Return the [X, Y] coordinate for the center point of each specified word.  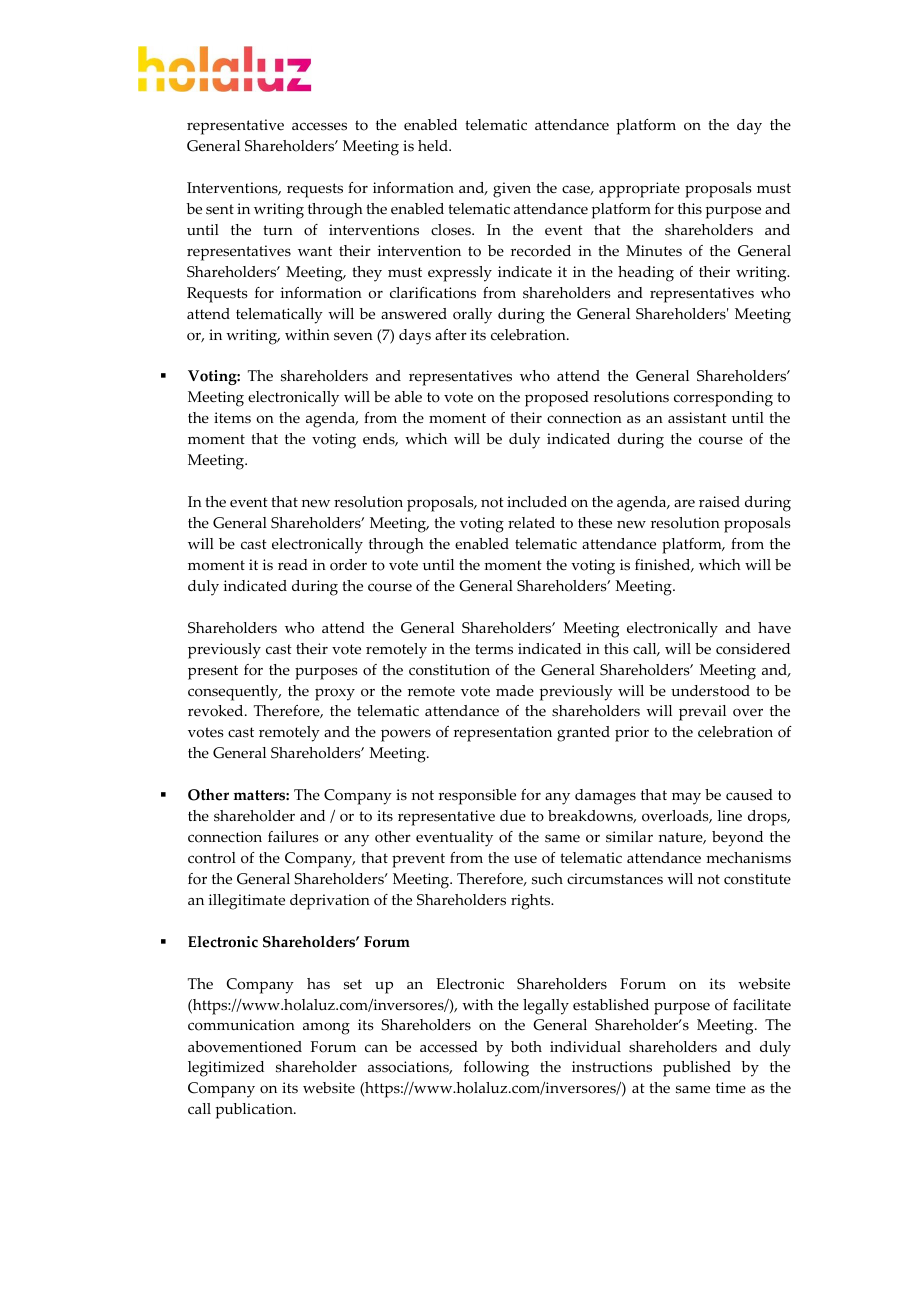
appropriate [639, 190]
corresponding [723, 399]
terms [494, 649]
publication [255, 1111]
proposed [557, 399]
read [293, 565]
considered [753, 649]
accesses [319, 126]
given [512, 190]
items [232, 418]
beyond [737, 839]
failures [293, 837]
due [513, 816]
